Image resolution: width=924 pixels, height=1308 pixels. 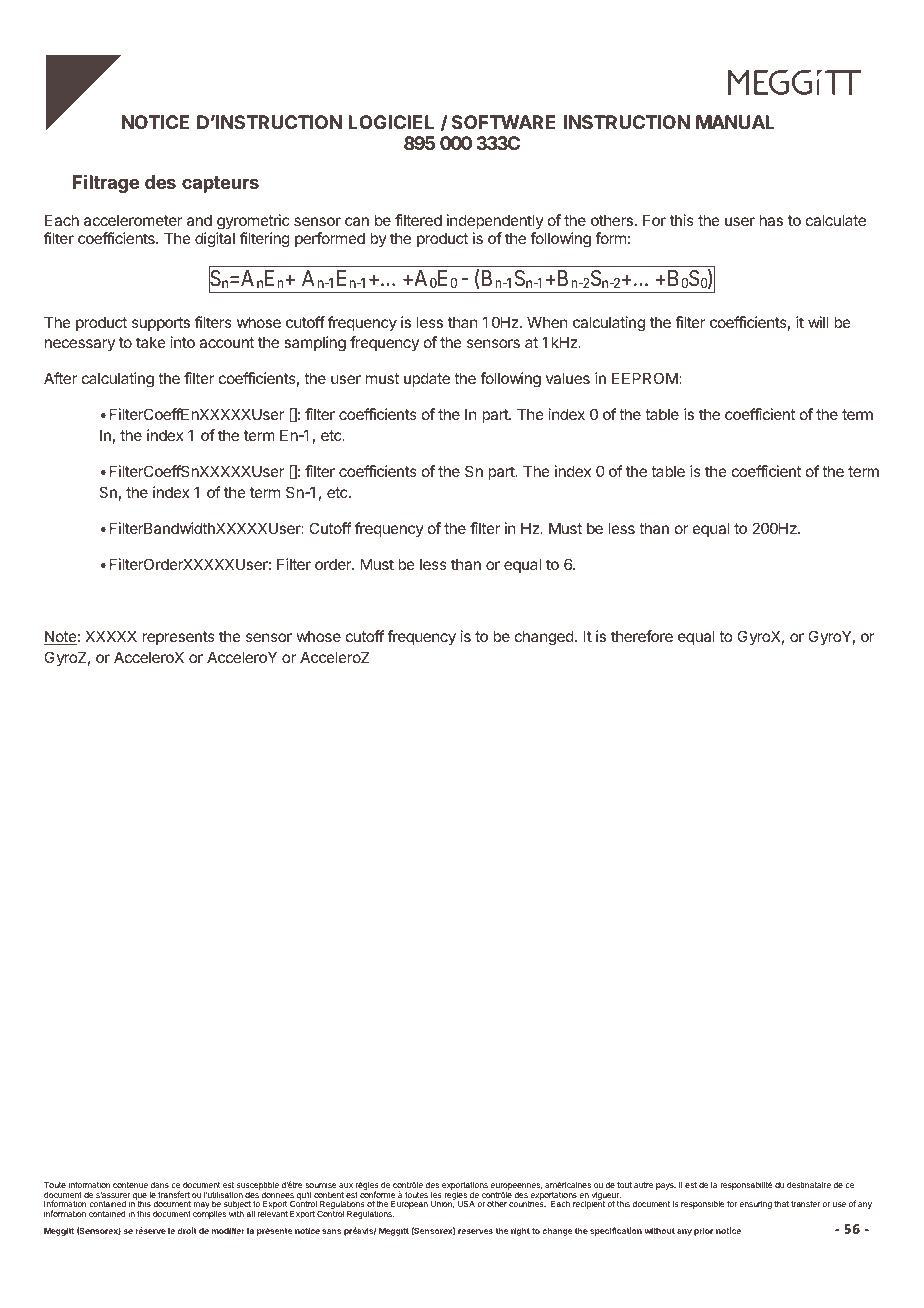 I want to click on therefore, so click(x=642, y=636).
